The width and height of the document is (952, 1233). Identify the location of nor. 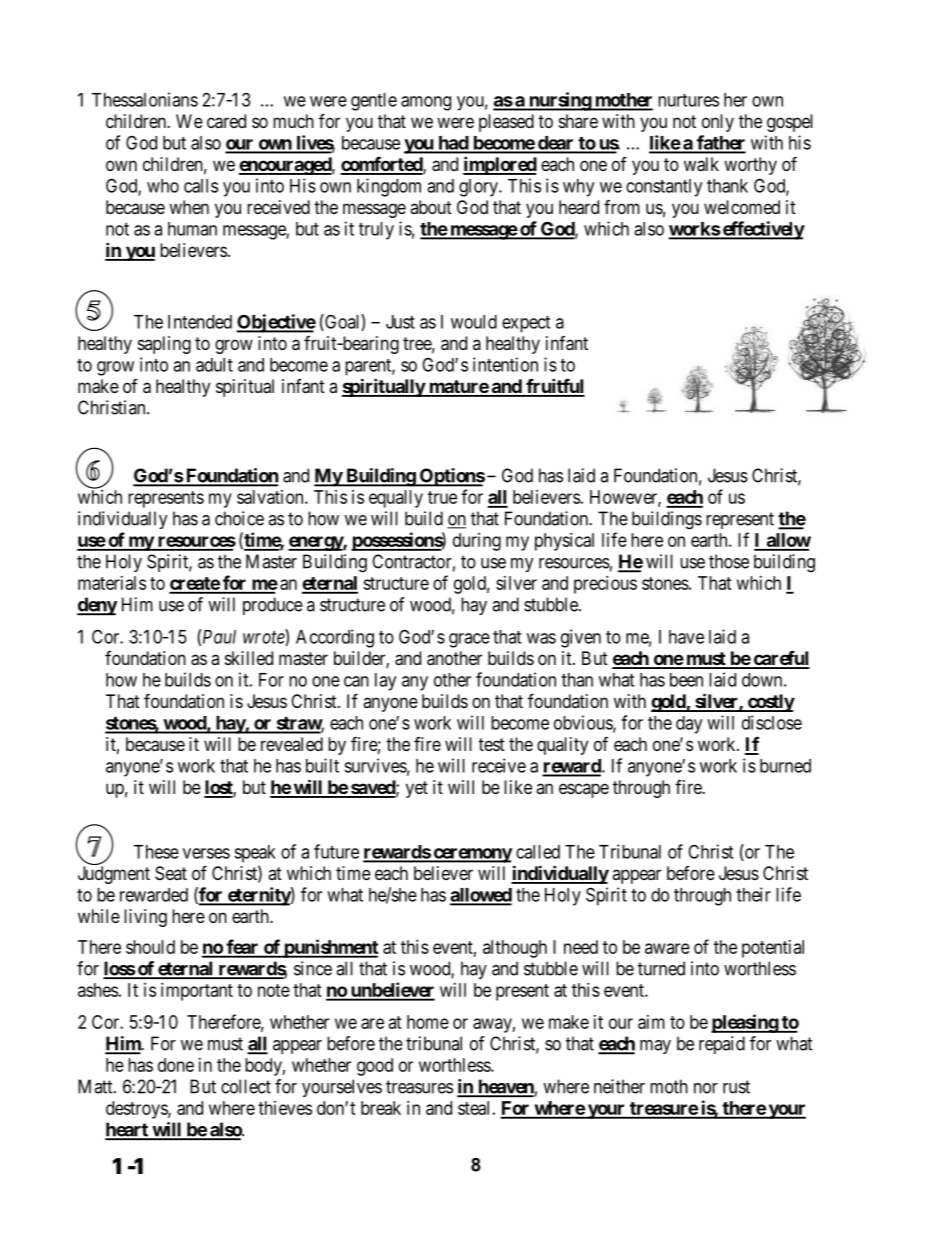
(706, 1088).
